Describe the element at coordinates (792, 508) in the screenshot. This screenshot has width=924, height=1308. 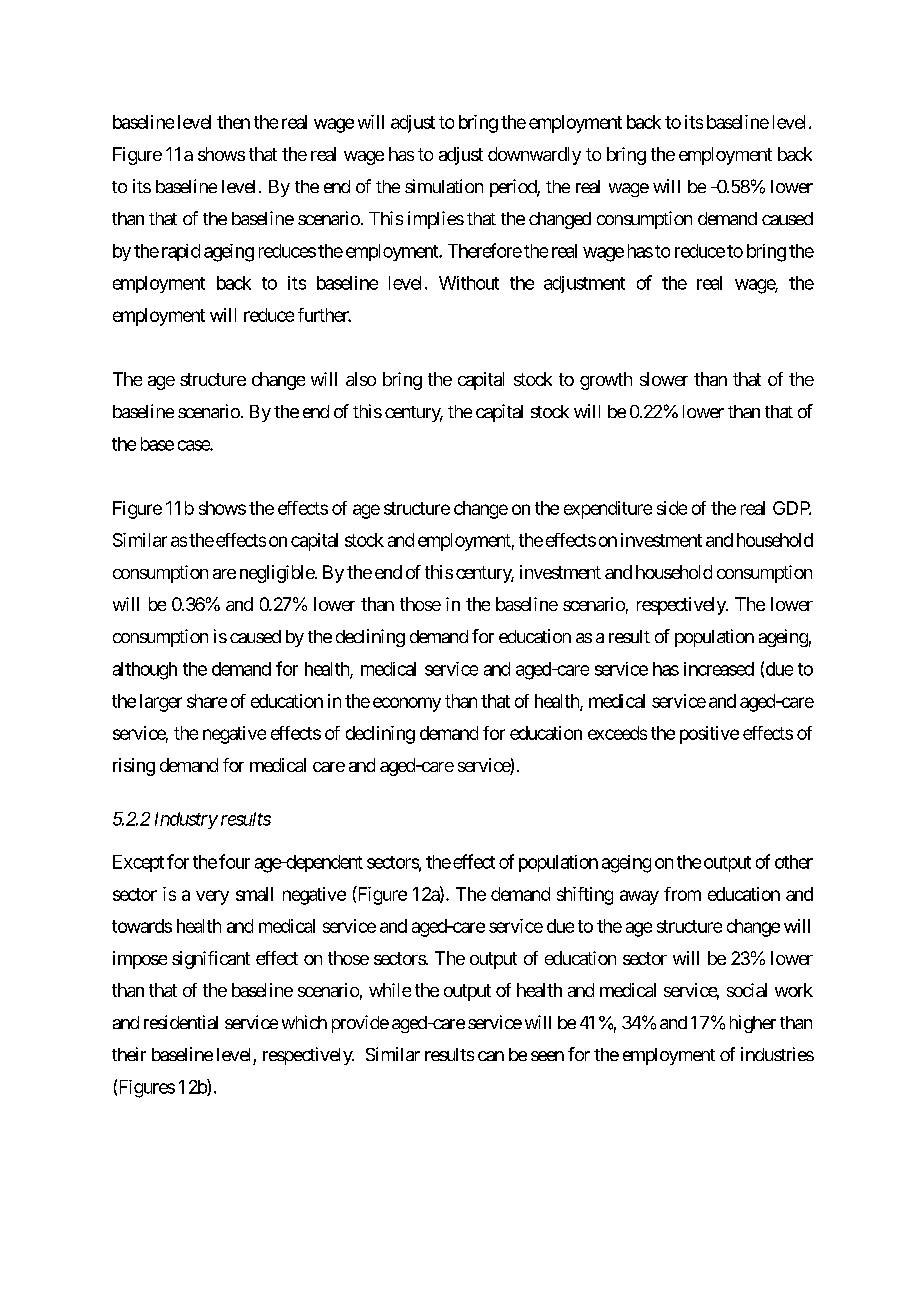
I see `GDP` at that location.
